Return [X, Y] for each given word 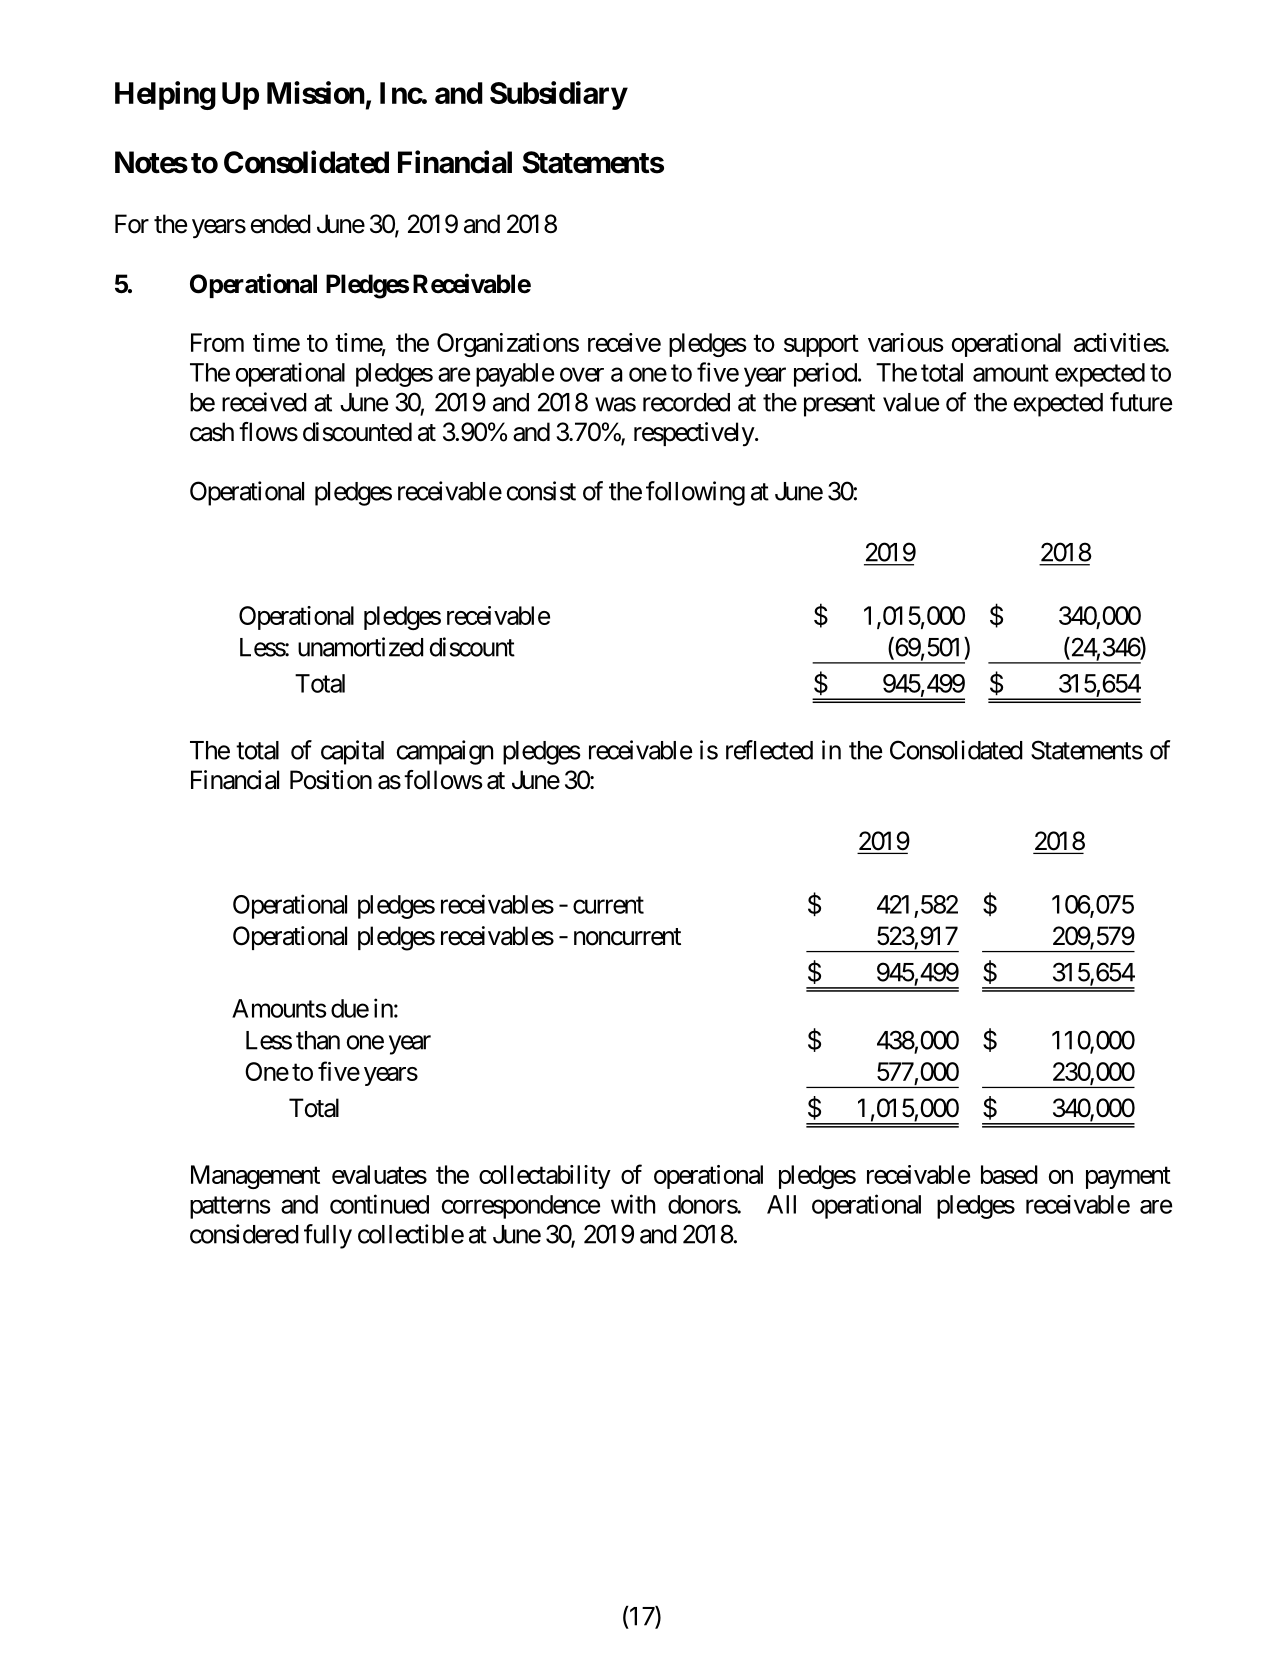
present [839, 405]
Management [255, 1177]
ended [281, 224]
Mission [316, 92]
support [821, 346]
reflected [769, 750]
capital [352, 752]
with [633, 1204]
